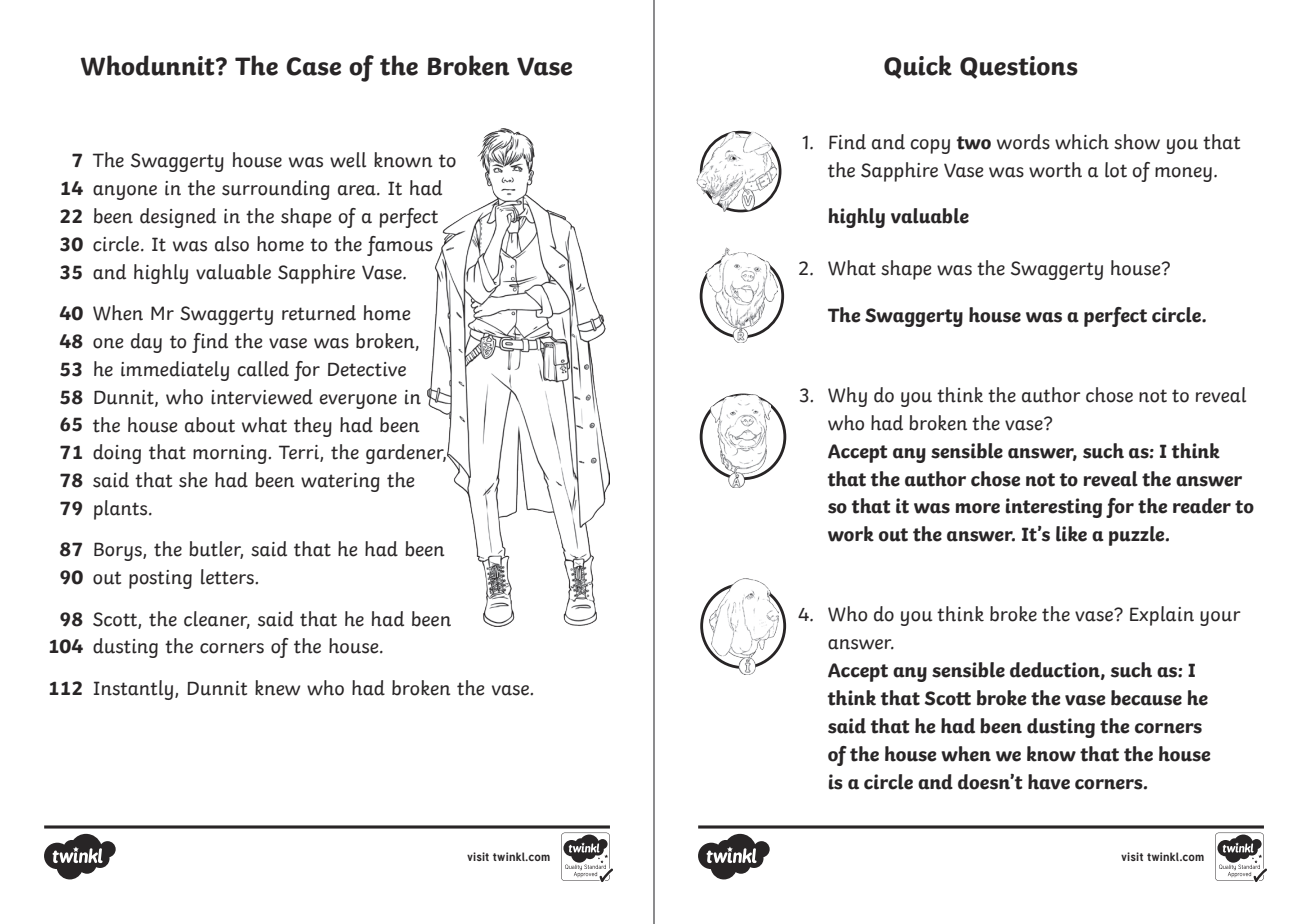  Describe the element at coordinates (1071, 534) in the document. I see `like` at that location.
